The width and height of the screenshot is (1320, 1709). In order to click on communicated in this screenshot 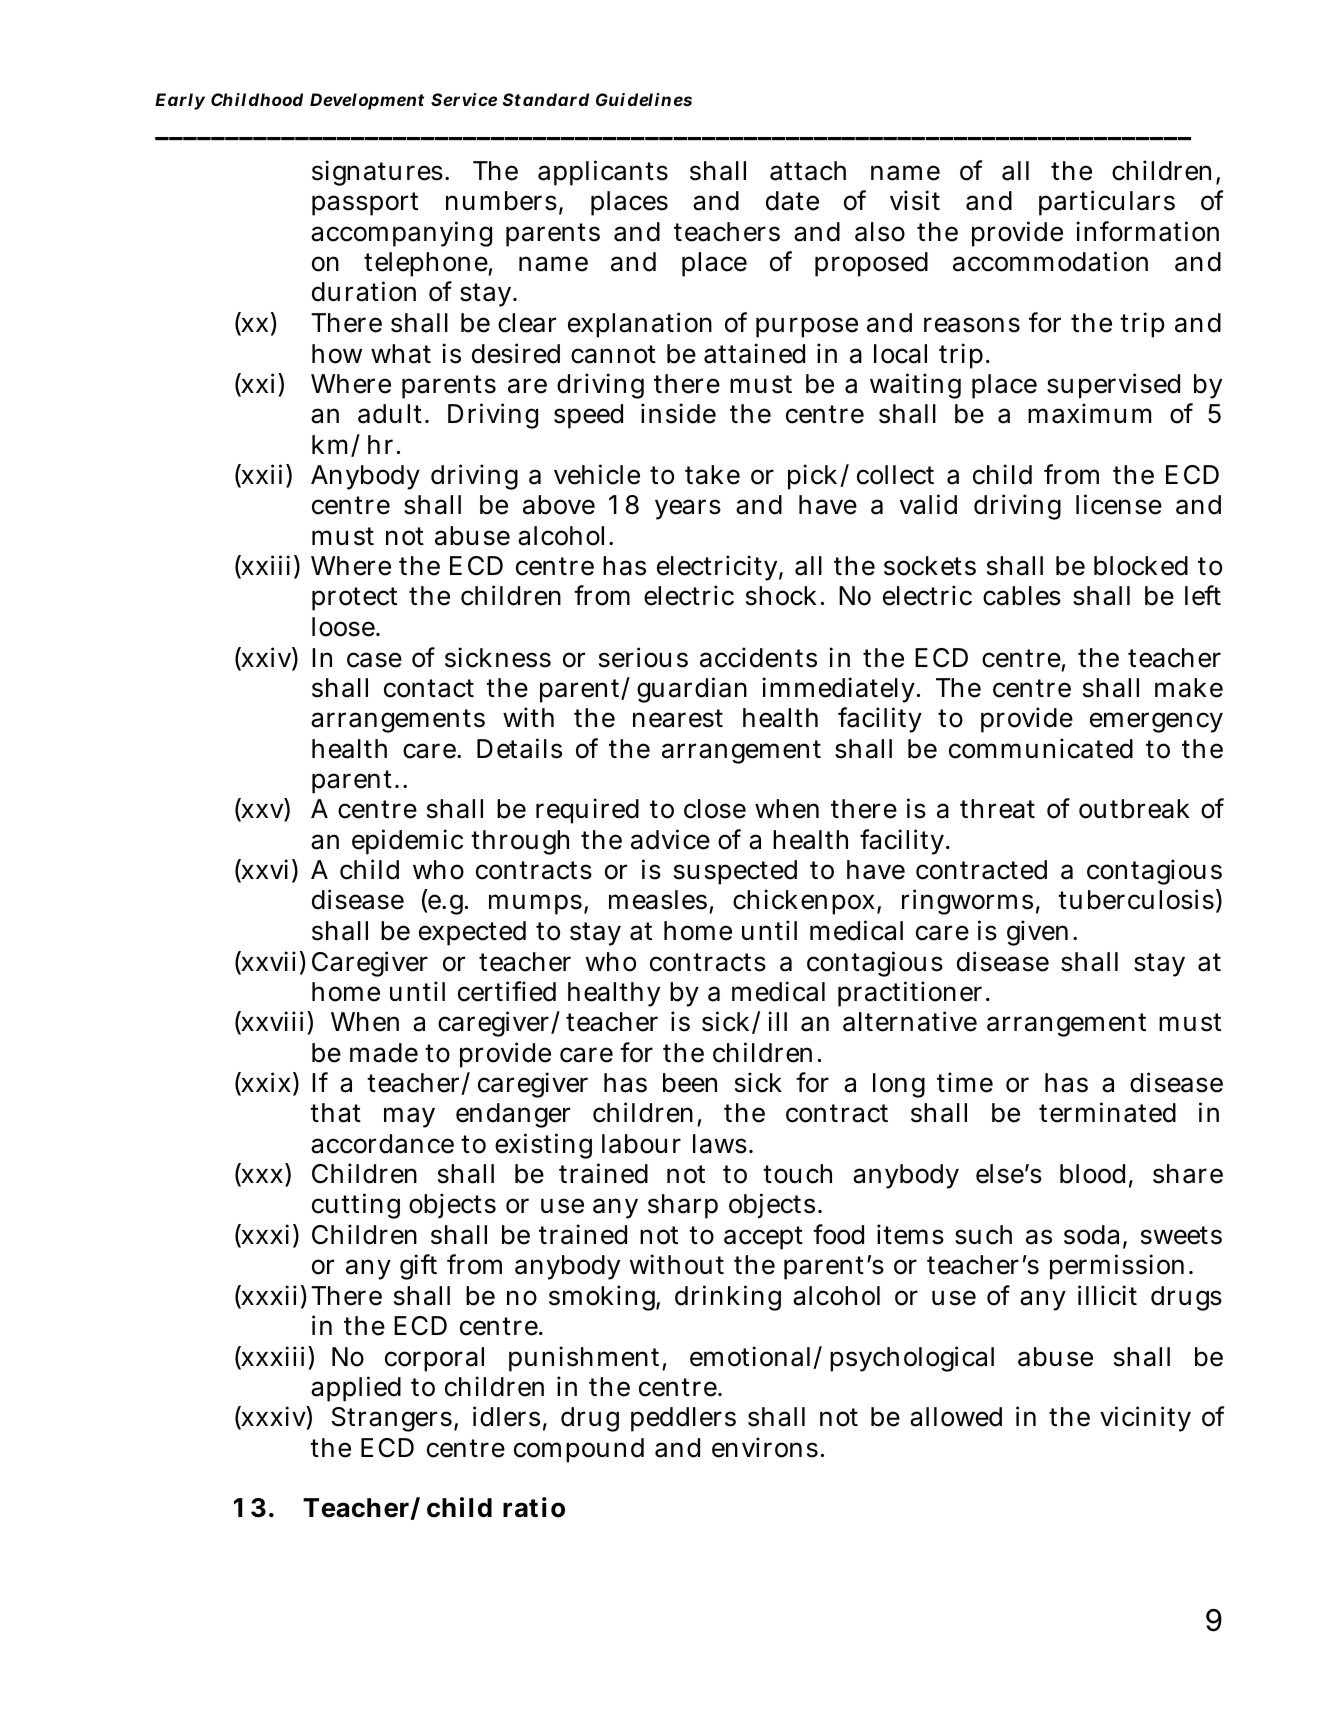, I will do `click(1041, 748)`.
